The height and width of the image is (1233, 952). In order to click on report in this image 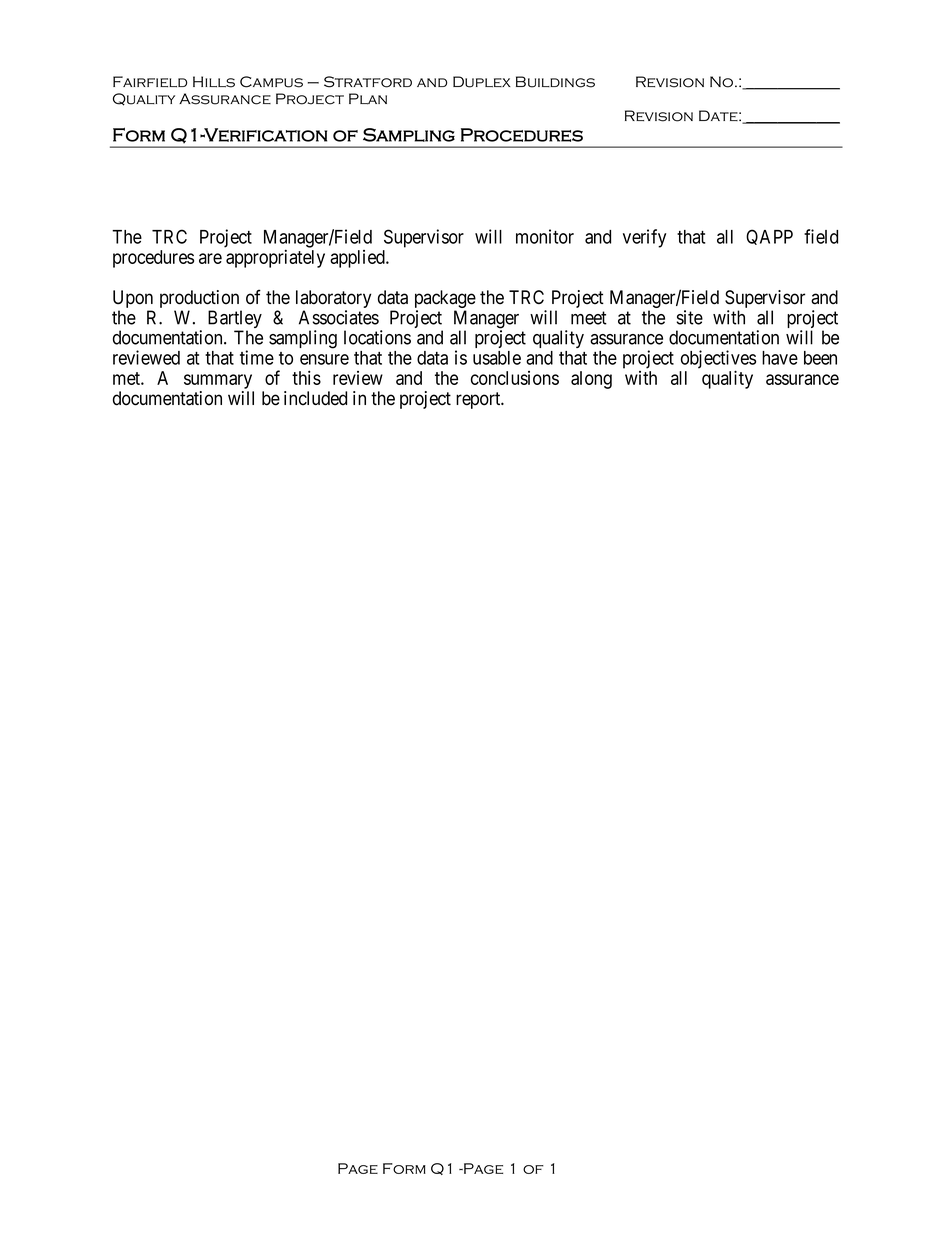, I will do `click(479, 400)`.
